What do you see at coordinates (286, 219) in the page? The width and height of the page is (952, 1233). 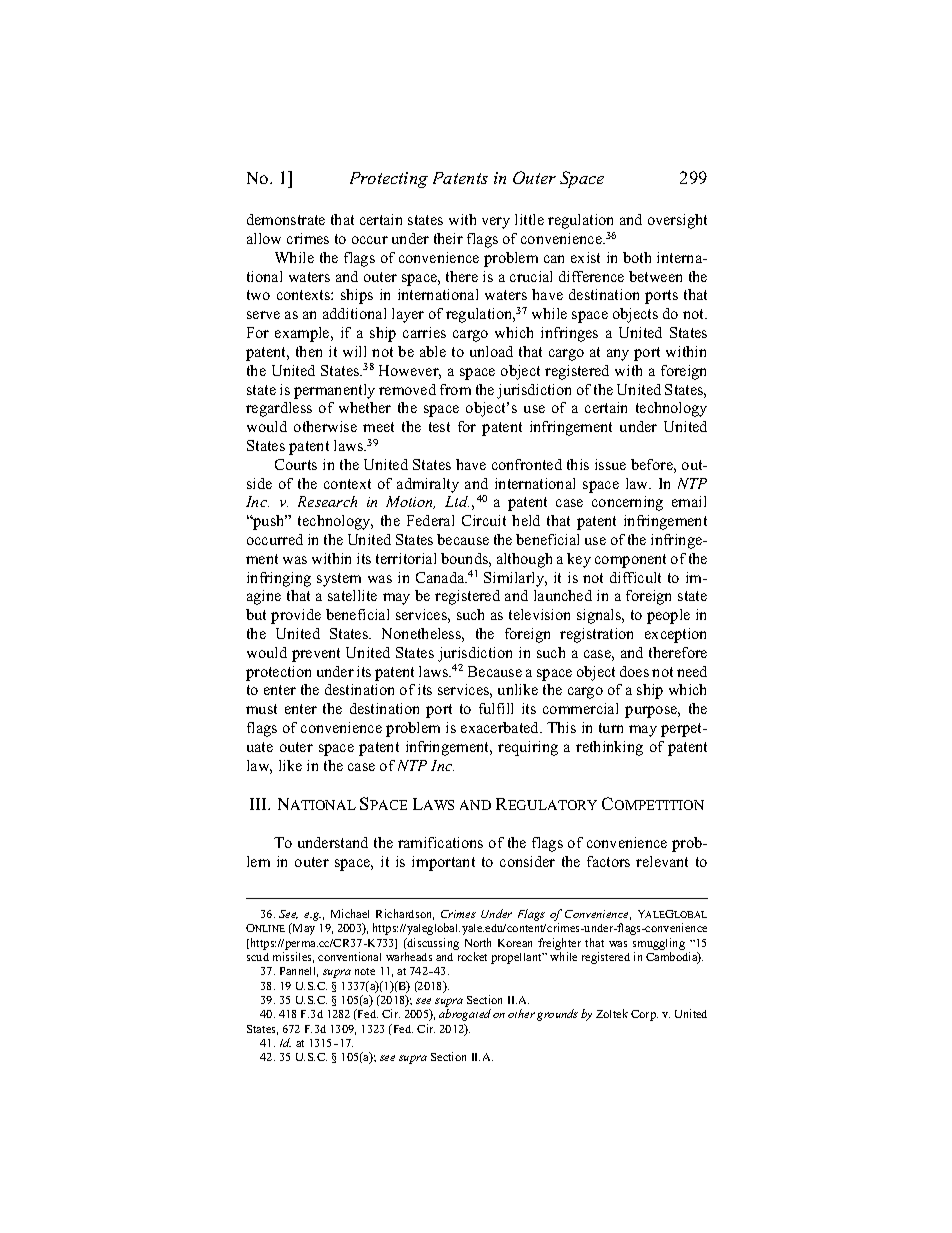 I see `demonstrate` at bounding box center [286, 219].
